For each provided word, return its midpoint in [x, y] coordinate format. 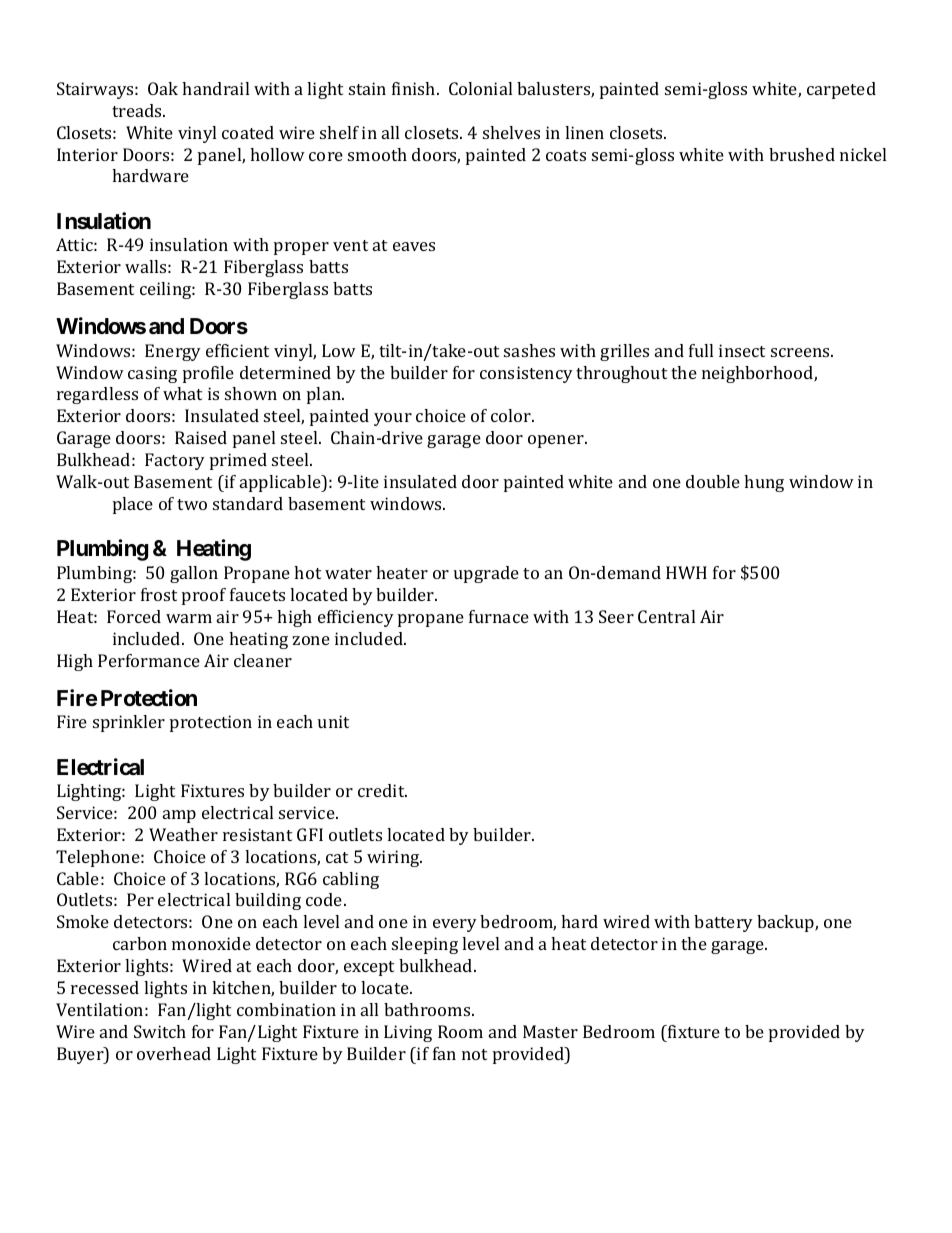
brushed [802, 154]
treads [138, 110]
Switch [160, 1031]
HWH [686, 572]
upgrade [486, 574]
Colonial [480, 88]
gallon [194, 574]
